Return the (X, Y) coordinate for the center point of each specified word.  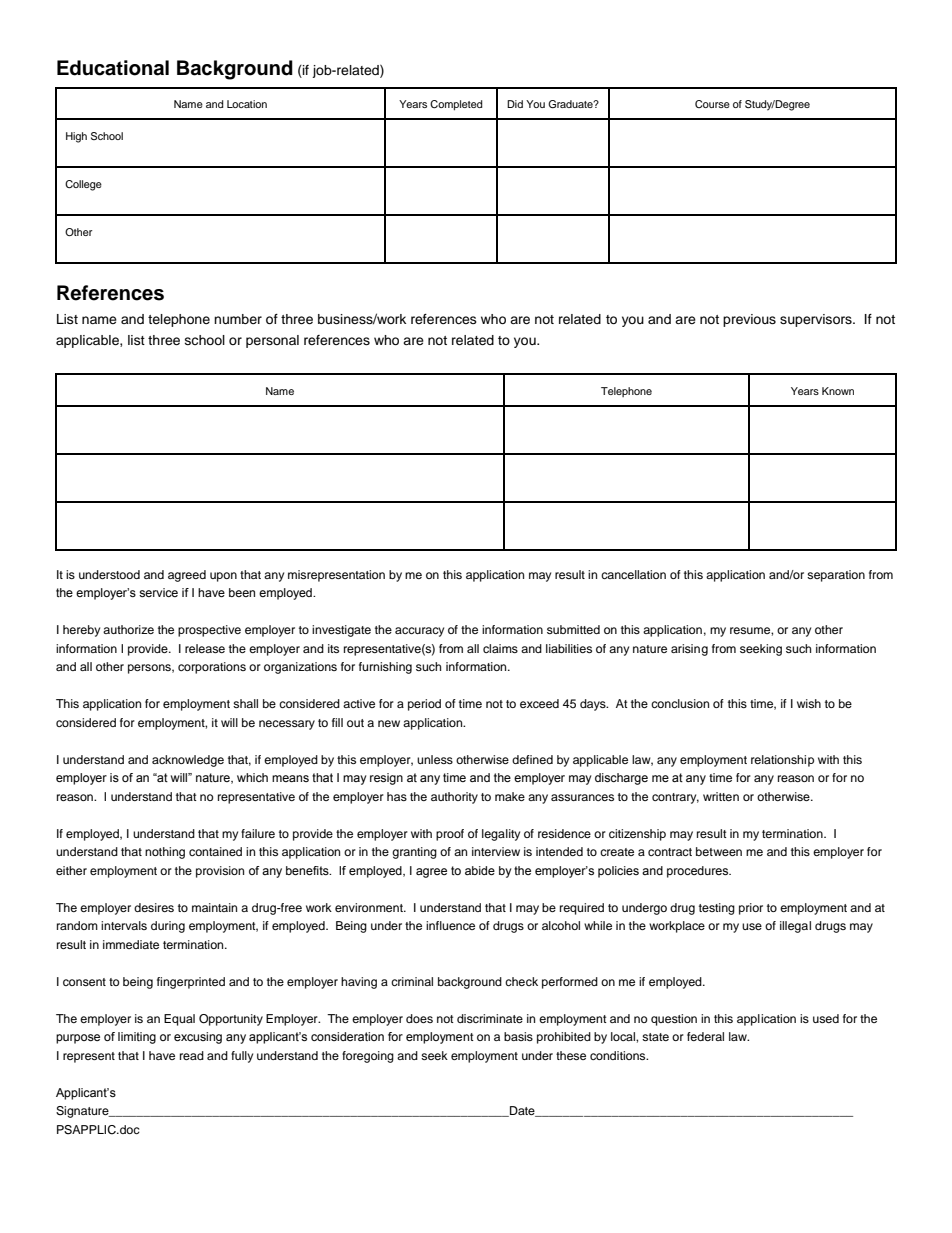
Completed (456, 105)
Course (712, 104)
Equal (179, 1020)
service (158, 592)
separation (836, 576)
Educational (113, 68)
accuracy (419, 632)
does (419, 1018)
